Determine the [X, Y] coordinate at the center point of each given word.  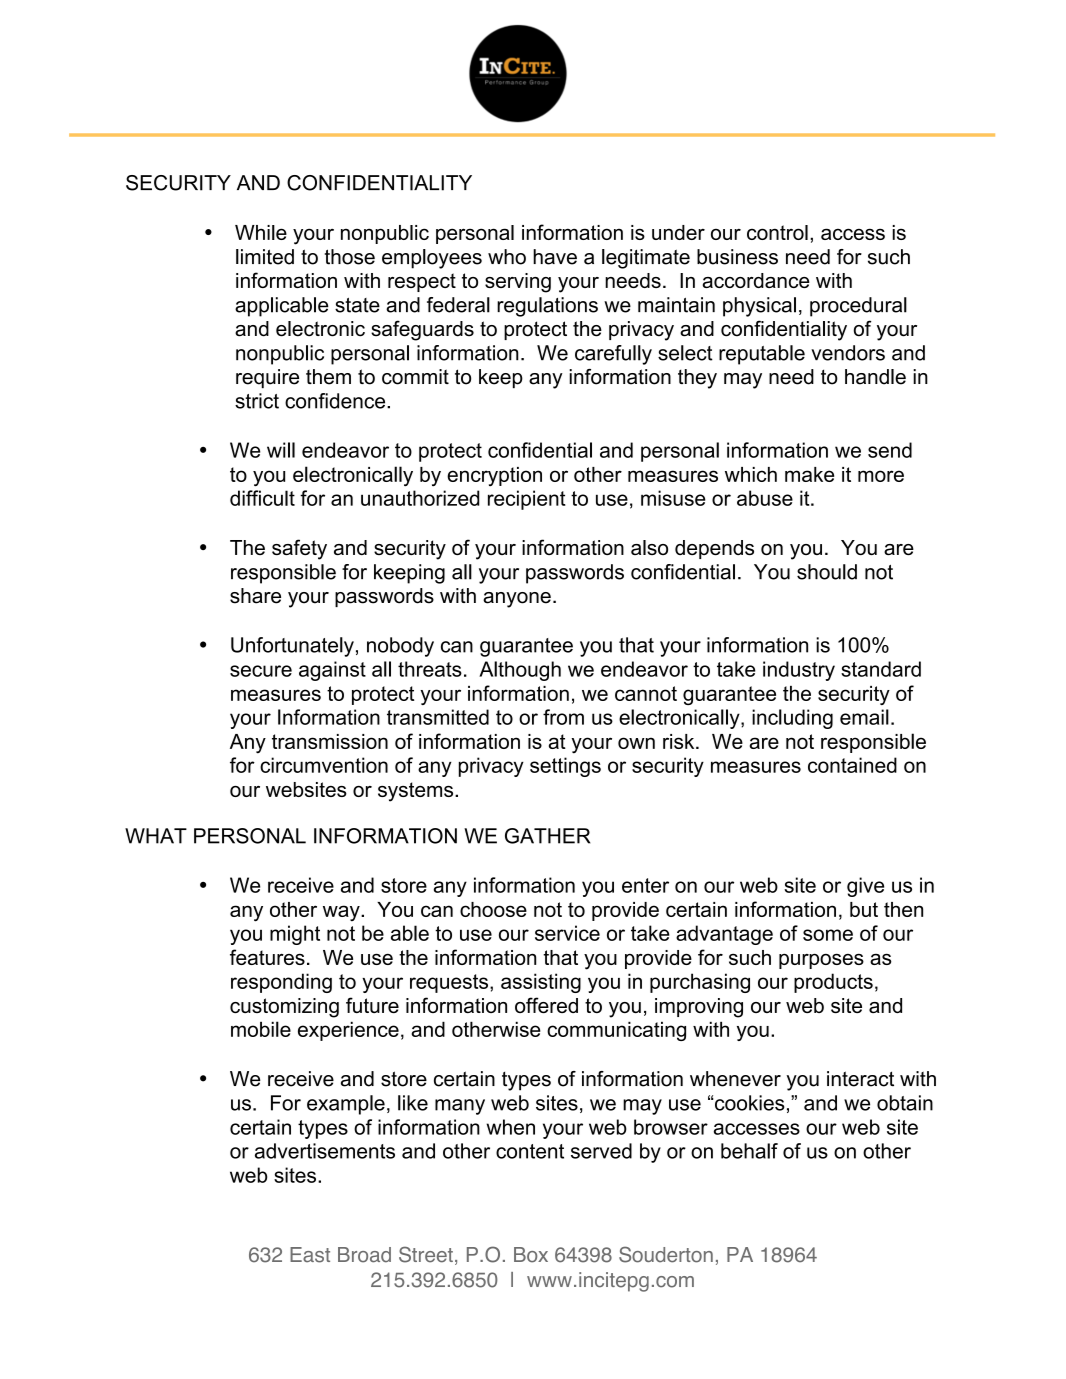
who [507, 257]
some [828, 935]
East [310, 1255]
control [777, 232]
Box [531, 1255]
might [295, 935]
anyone [517, 600]
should [827, 572]
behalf [749, 1151]
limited [265, 257]
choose [493, 909]
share [255, 596]
